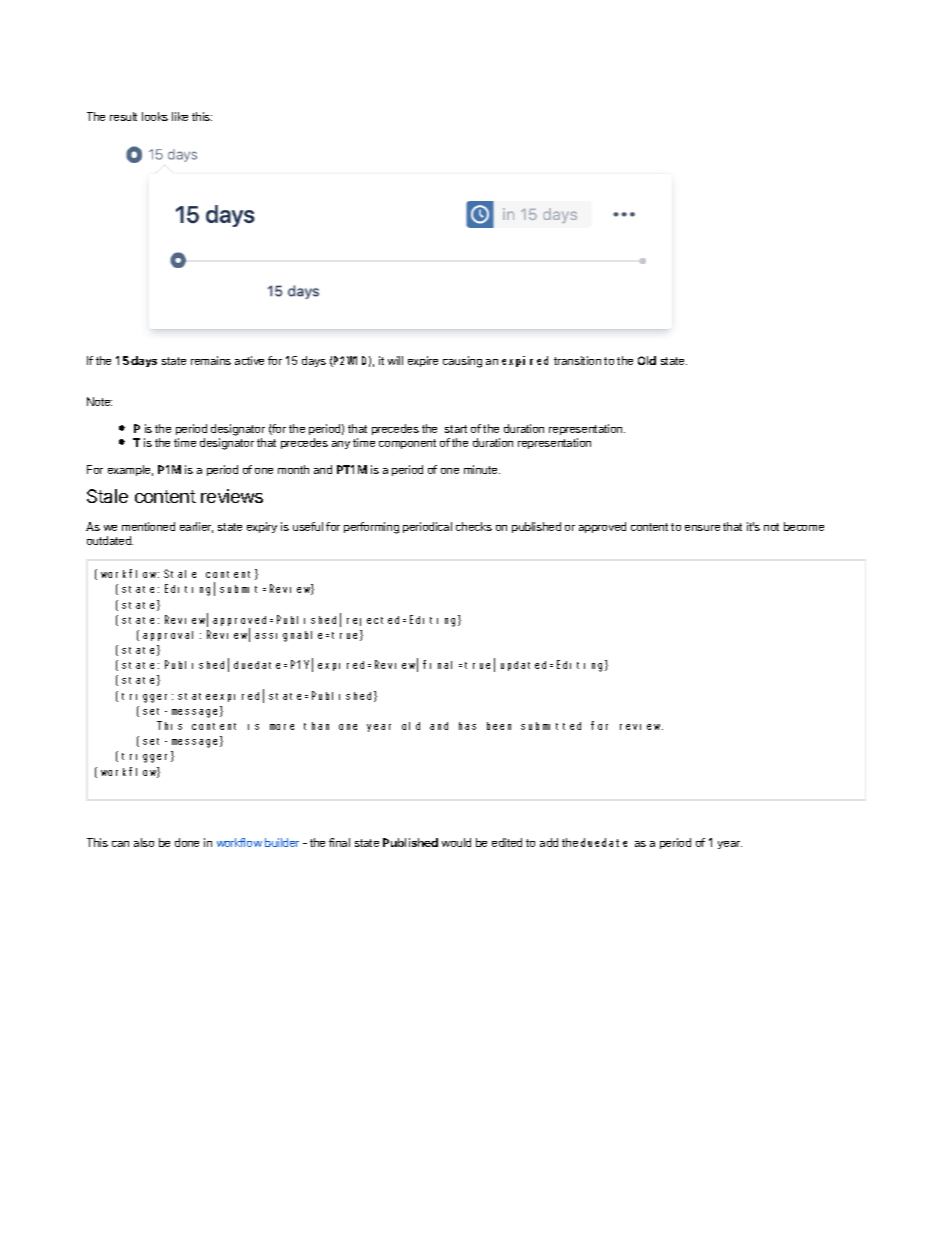 This screenshot has width=952, height=1233. Describe the element at coordinates (187, 842) in the screenshot. I see `done` at that location.
